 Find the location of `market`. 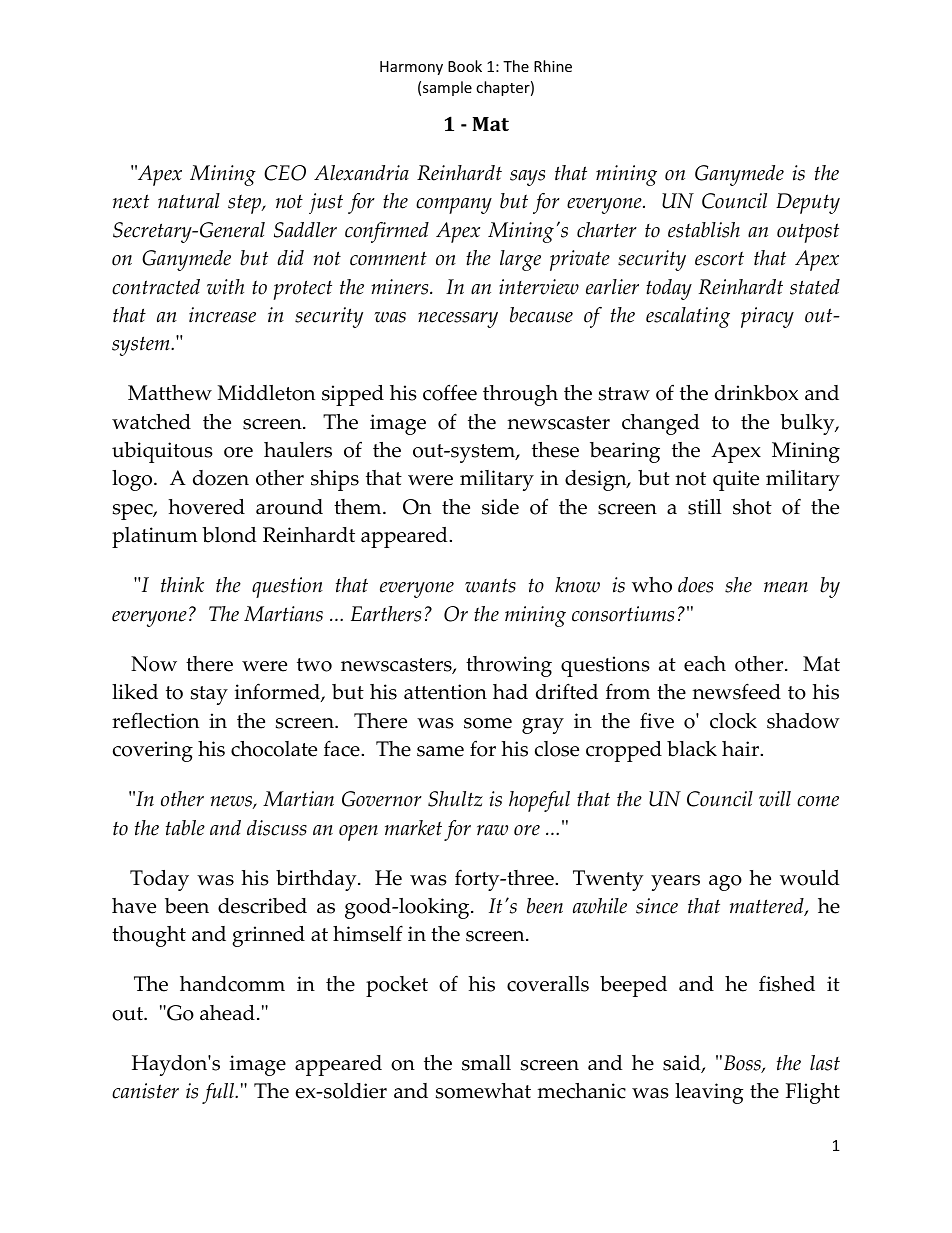

market is located at coordinates (413, 828).
